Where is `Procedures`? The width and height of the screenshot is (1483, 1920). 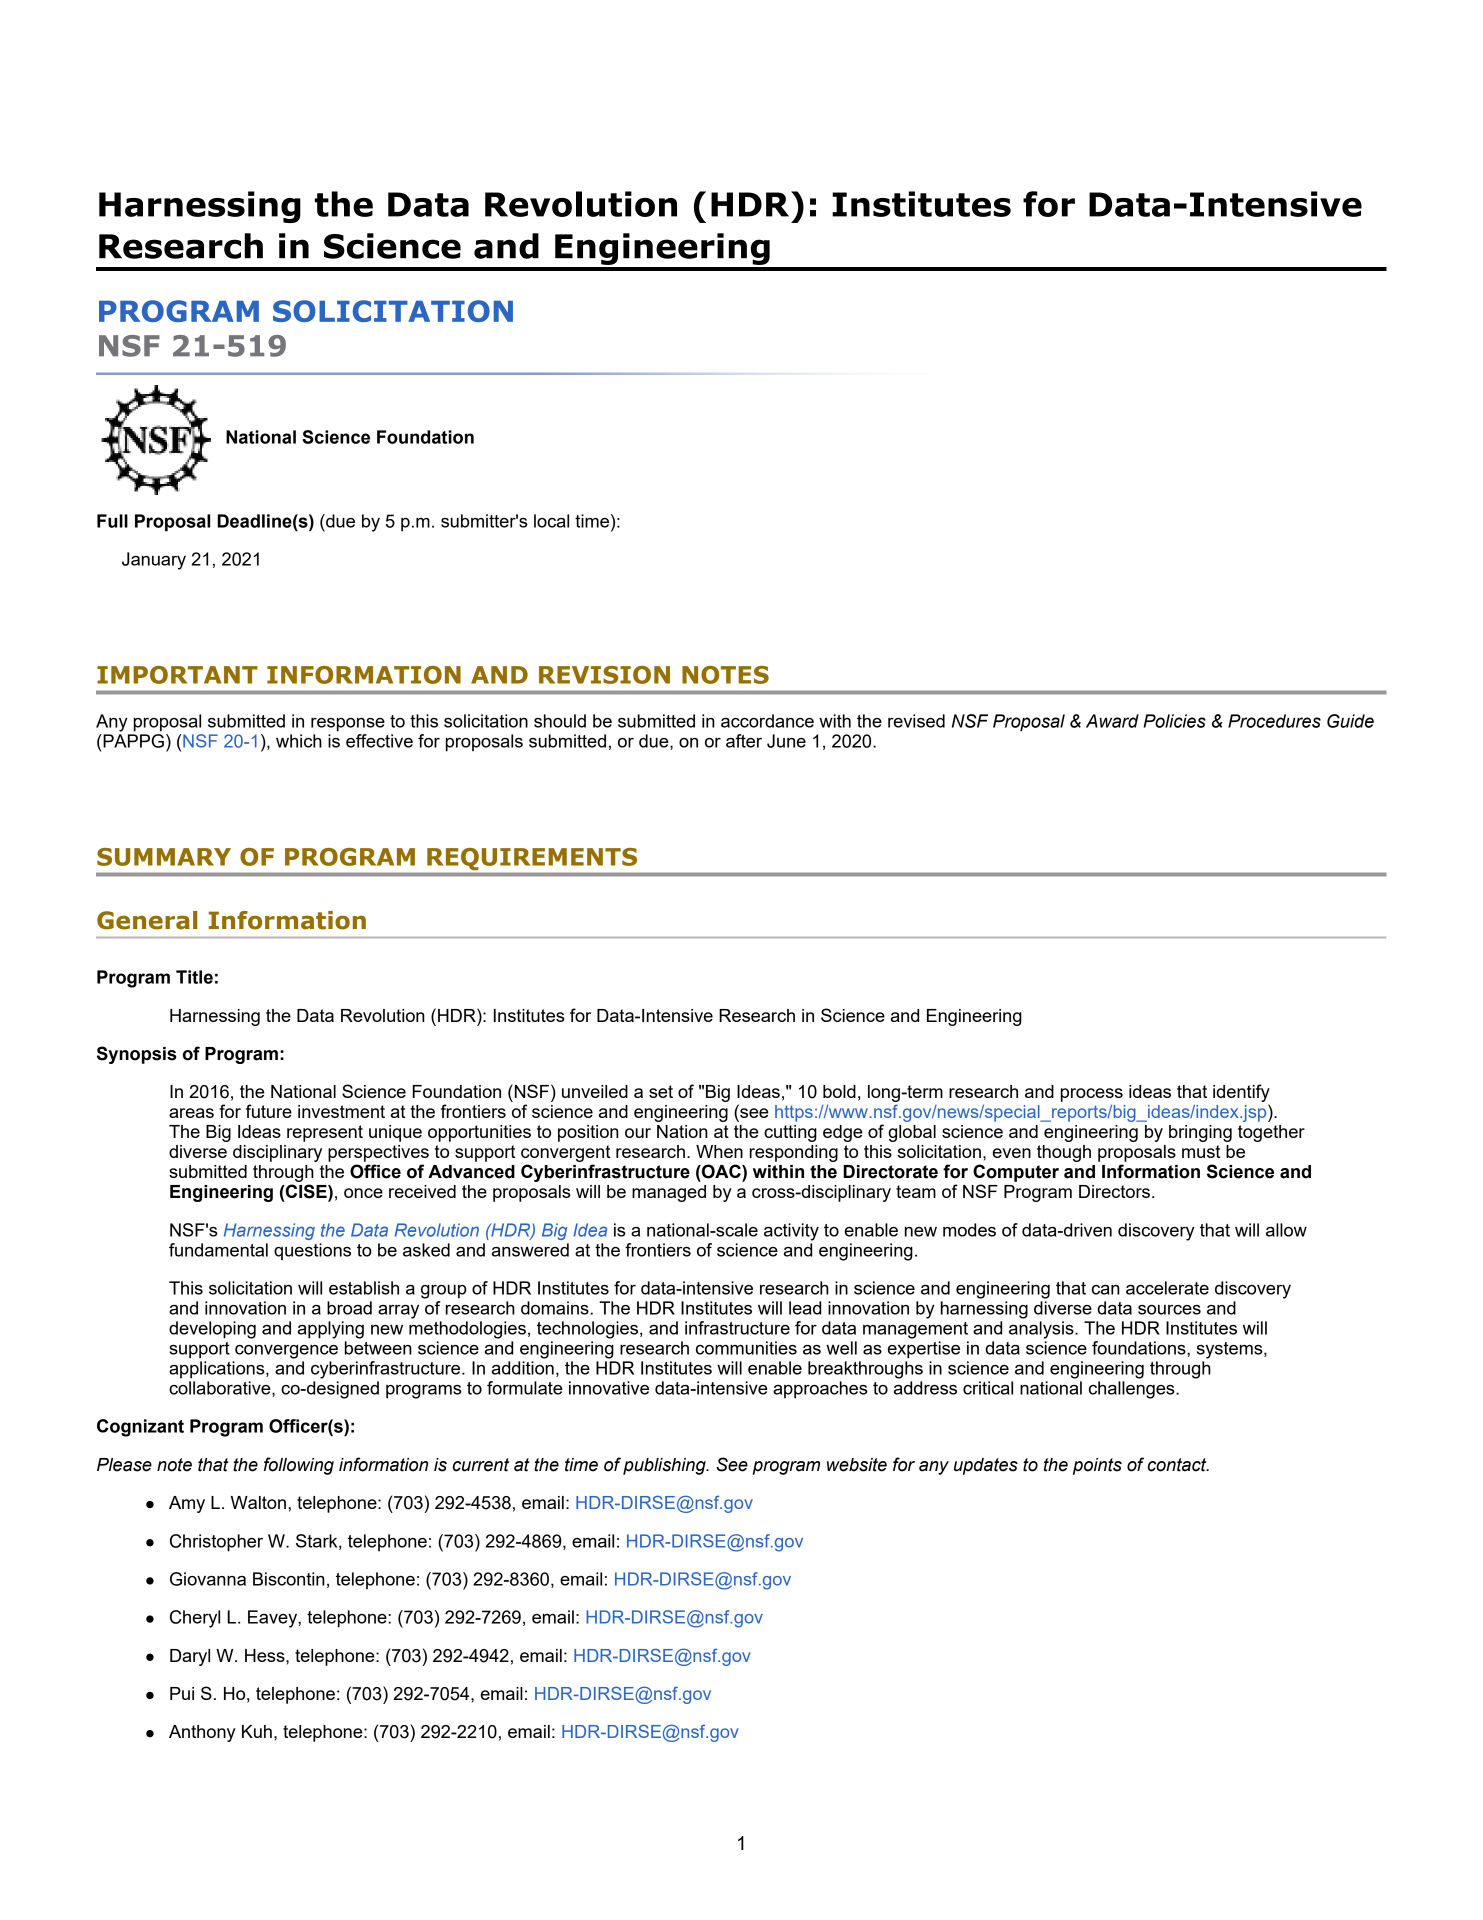 Procedures is located at coordinates (1274, 721).
